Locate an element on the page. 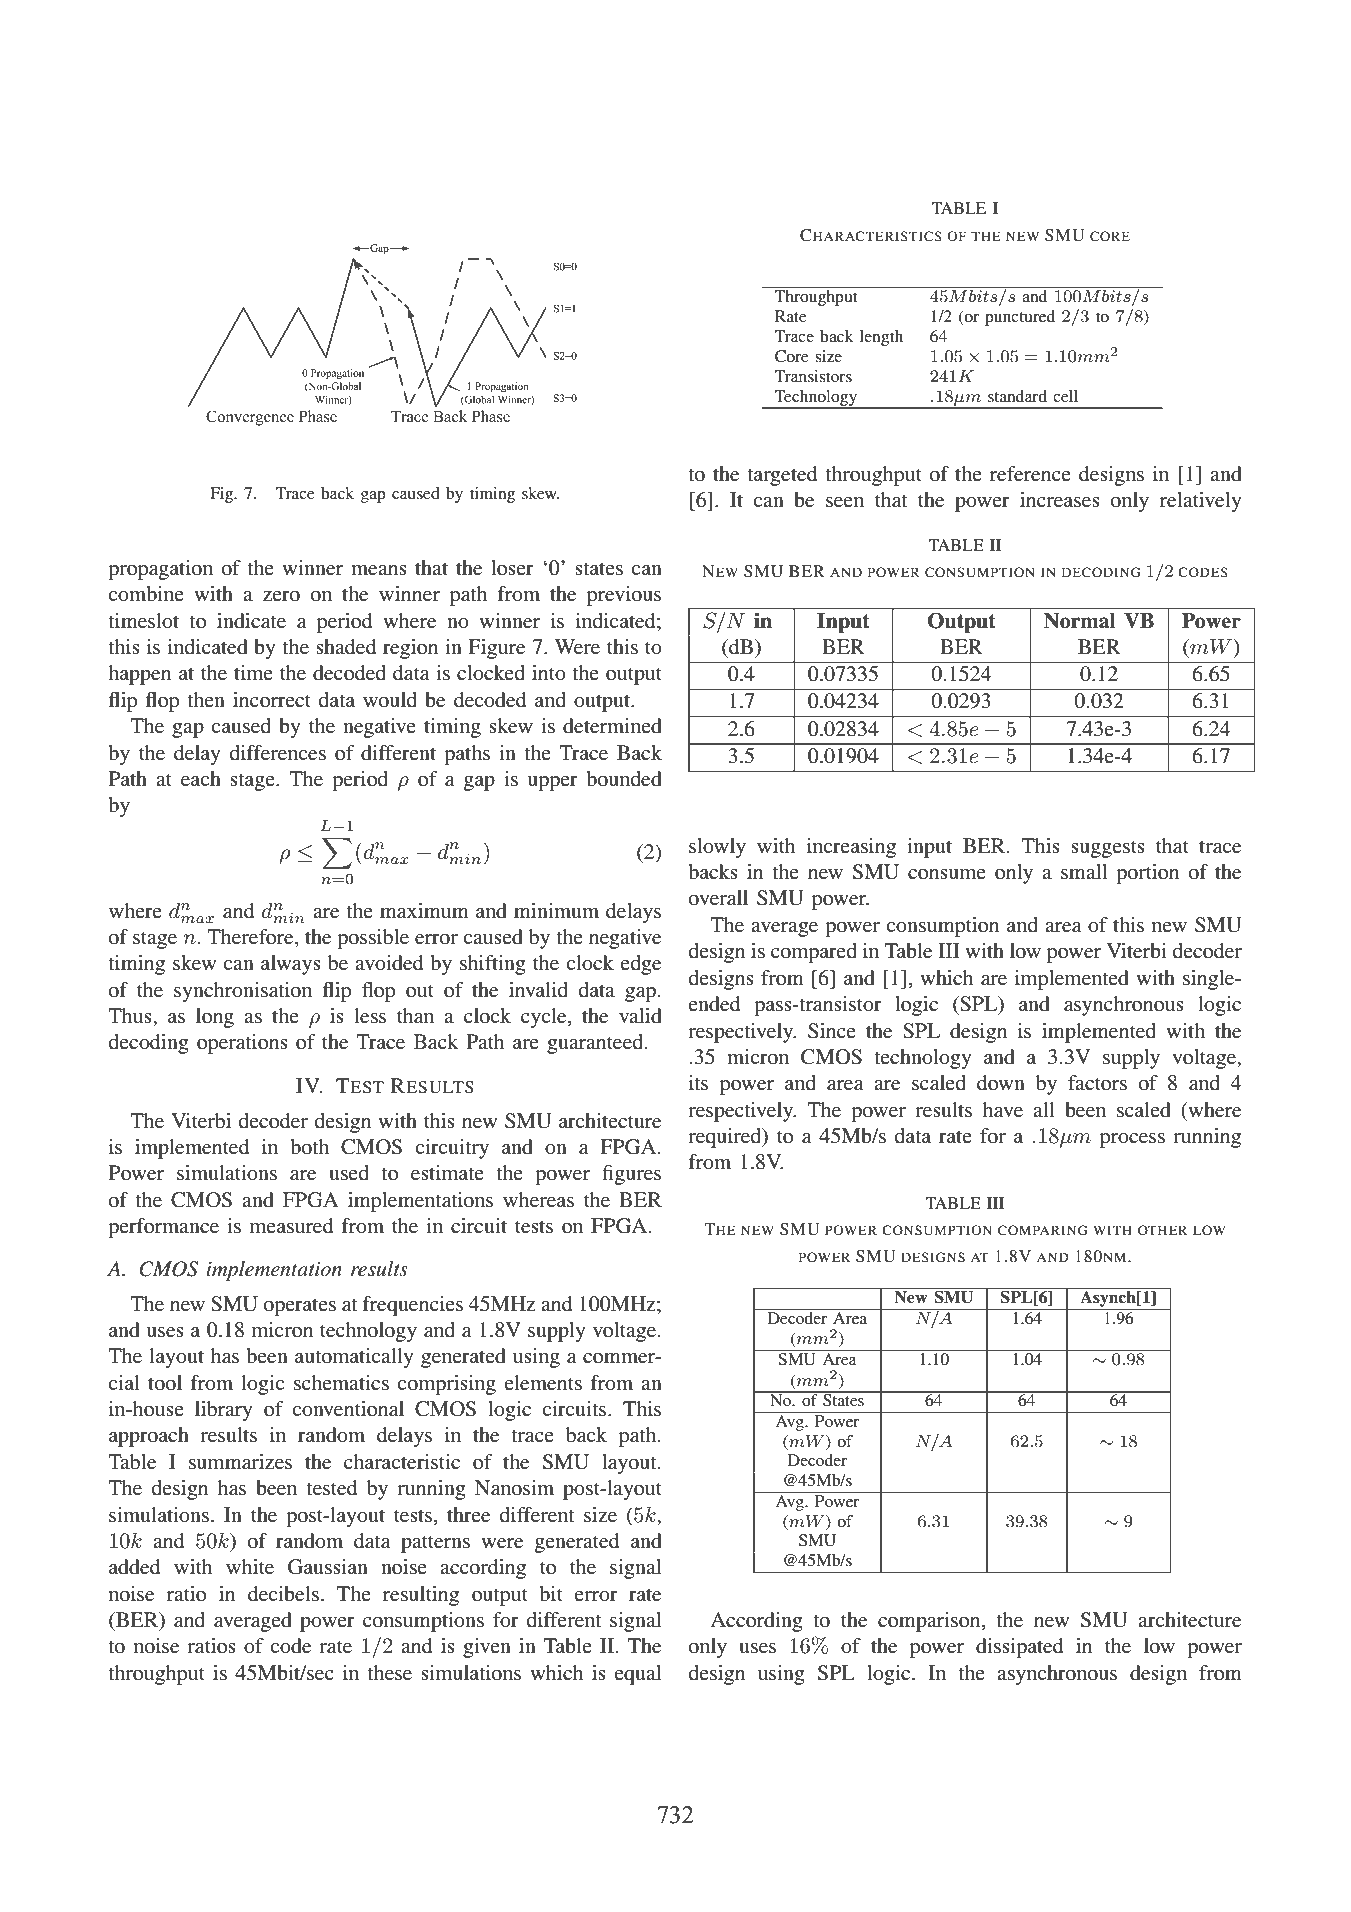  required is located at coordinates (726, 1138).
